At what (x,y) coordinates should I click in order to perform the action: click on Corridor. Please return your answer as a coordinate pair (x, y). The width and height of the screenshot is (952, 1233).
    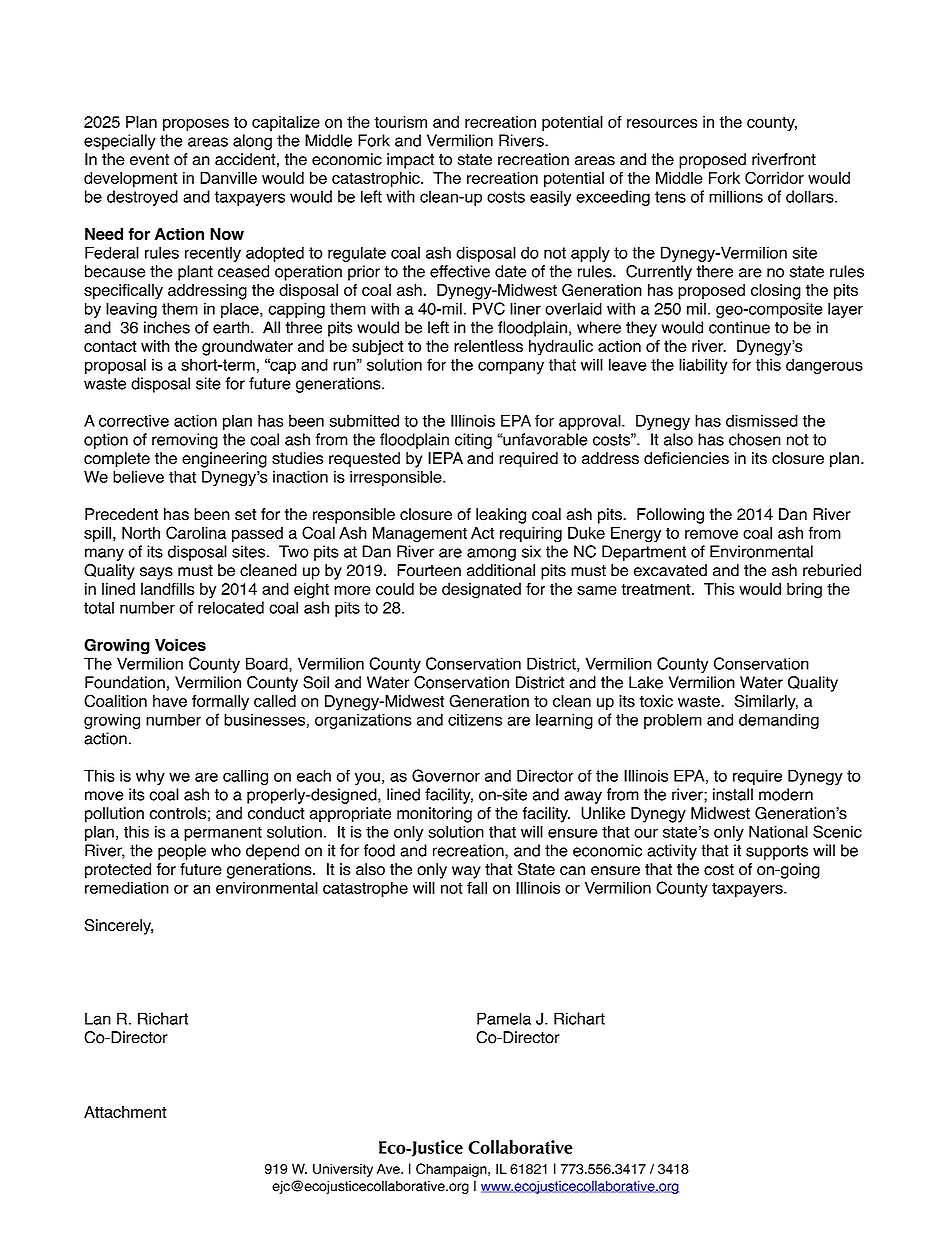
    Looking at the image, I should click on (774, 177).
